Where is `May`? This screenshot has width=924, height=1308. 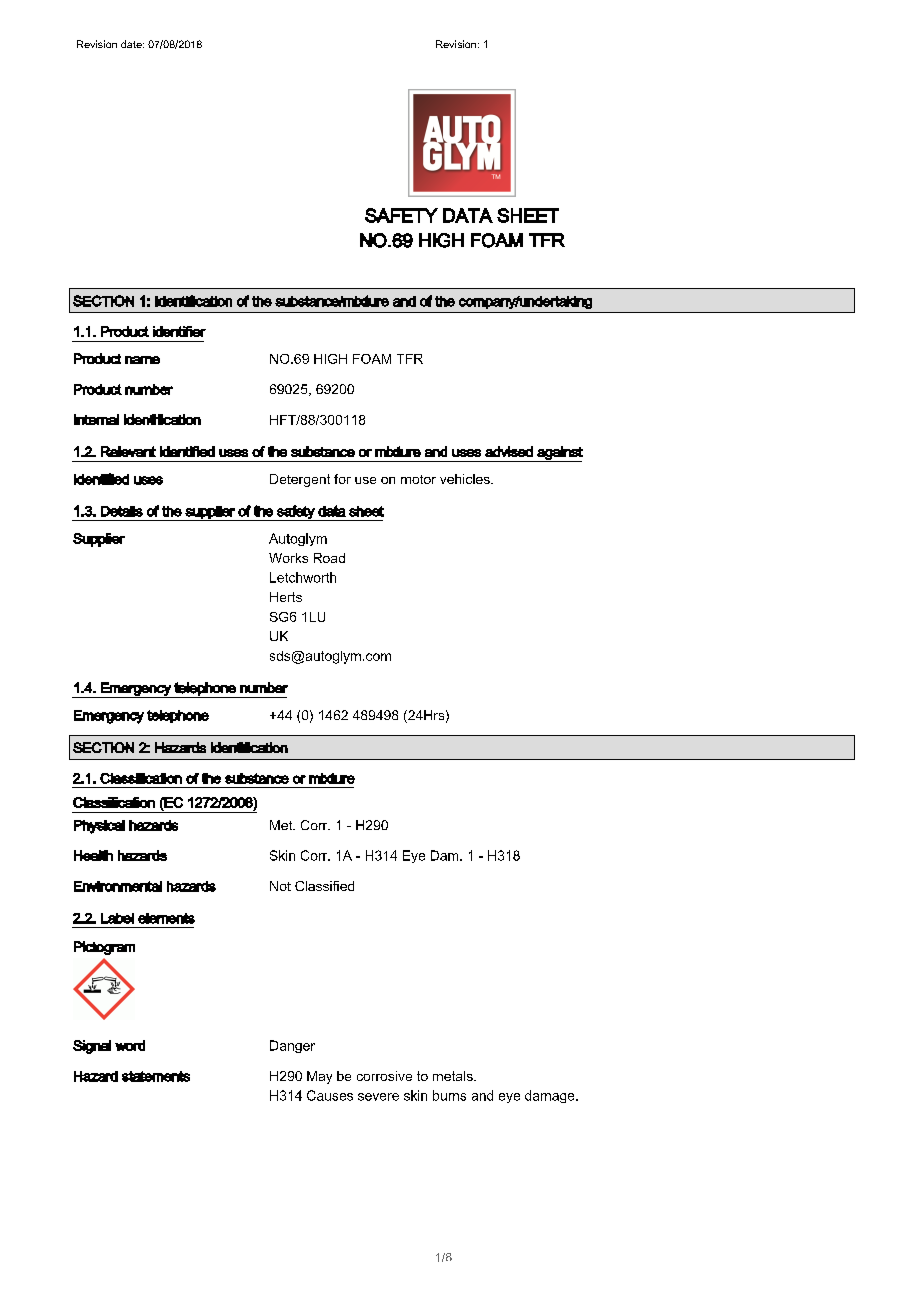 May is located at coordinates (319, 1077).
